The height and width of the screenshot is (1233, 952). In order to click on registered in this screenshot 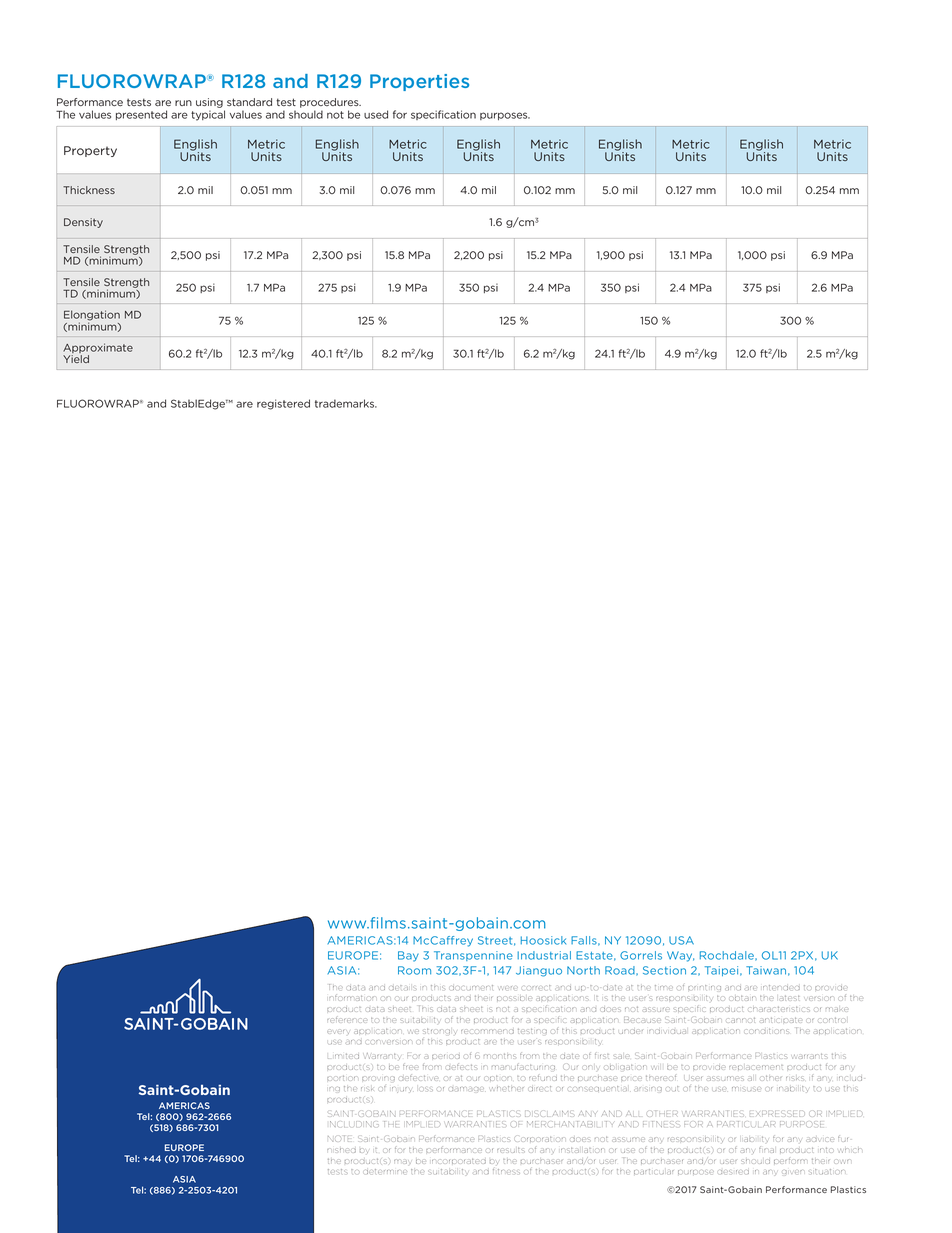, I will do `click(283, 404)`.
